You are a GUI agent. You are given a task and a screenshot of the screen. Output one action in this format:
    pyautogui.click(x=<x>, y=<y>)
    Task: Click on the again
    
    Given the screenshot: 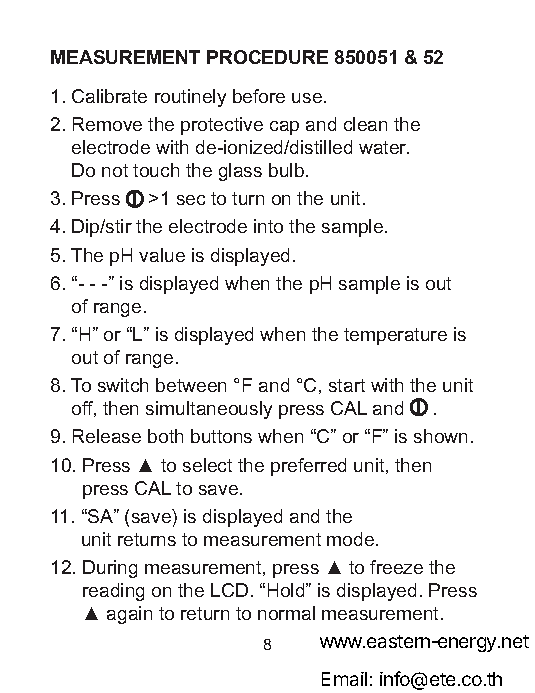 What is the action you would take?
    pyautogui.click(x=129, y=615)
